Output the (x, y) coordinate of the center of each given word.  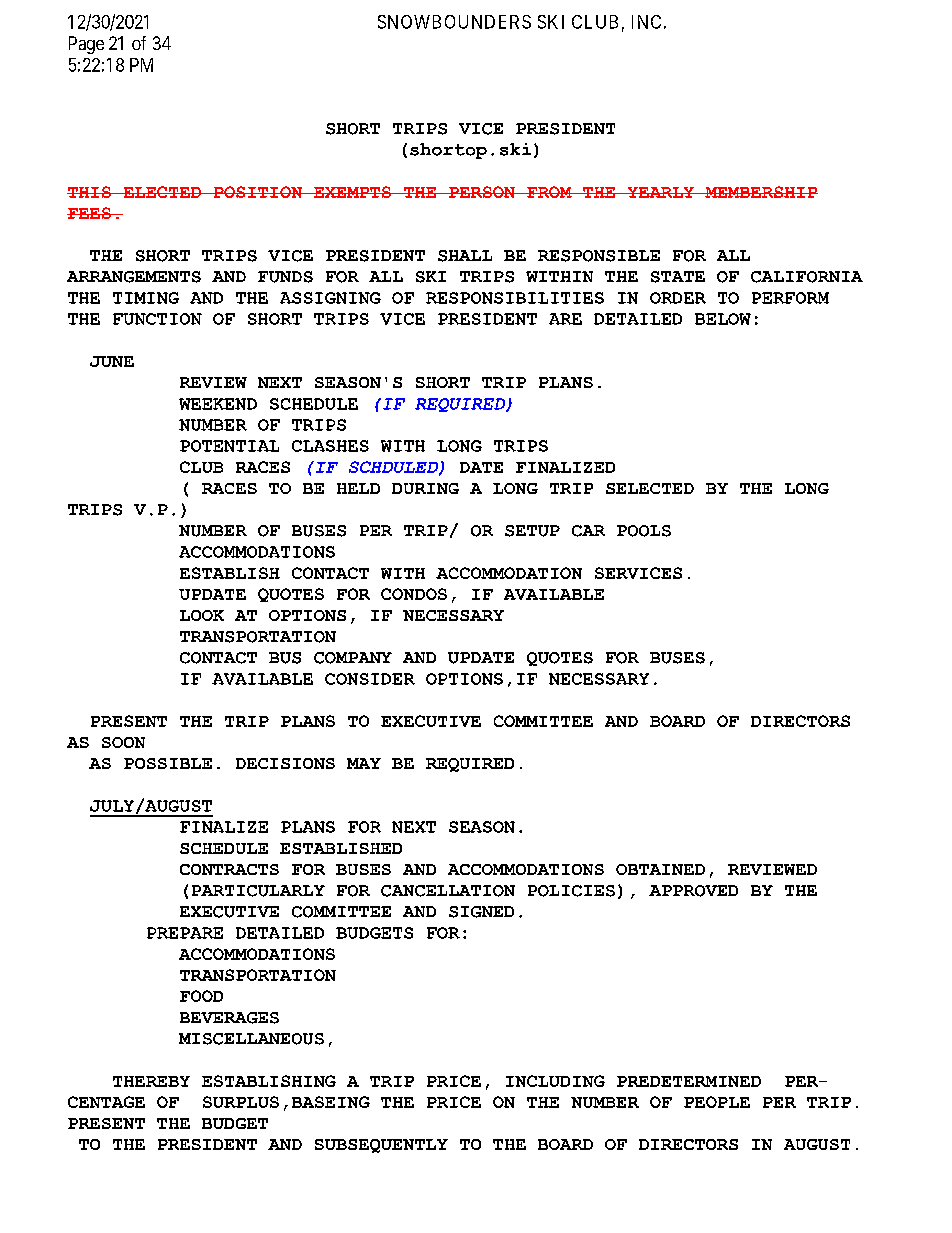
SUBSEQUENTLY (381, 1146)
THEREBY (151, 1081)
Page (86, 45)
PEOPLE (717, 1102)
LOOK (202, 615)
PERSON (482, 192)
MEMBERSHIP (760, 192)
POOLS (644, 531)
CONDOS (414, 594)
